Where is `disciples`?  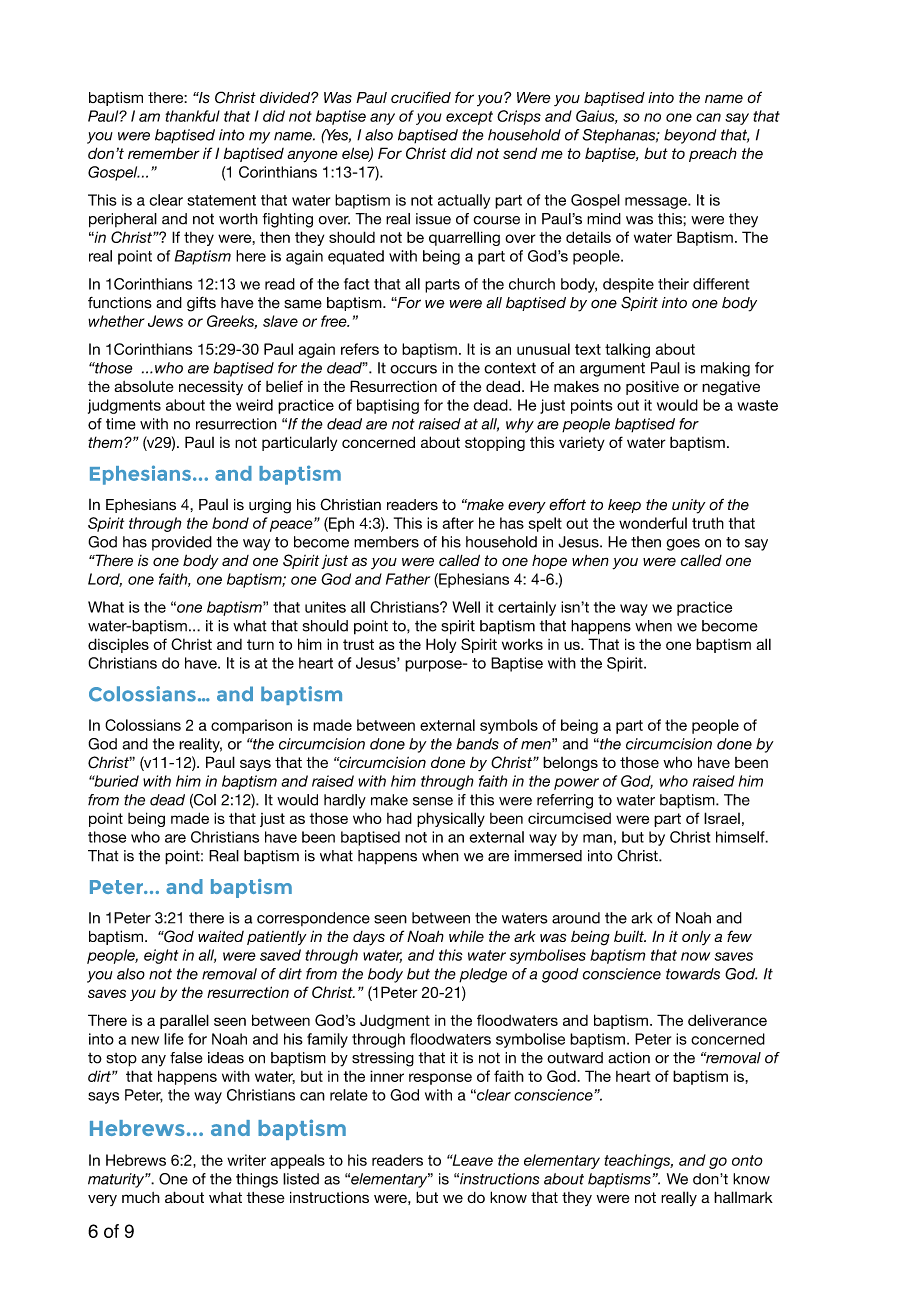
disciples is located at coordinates (118, 645).
